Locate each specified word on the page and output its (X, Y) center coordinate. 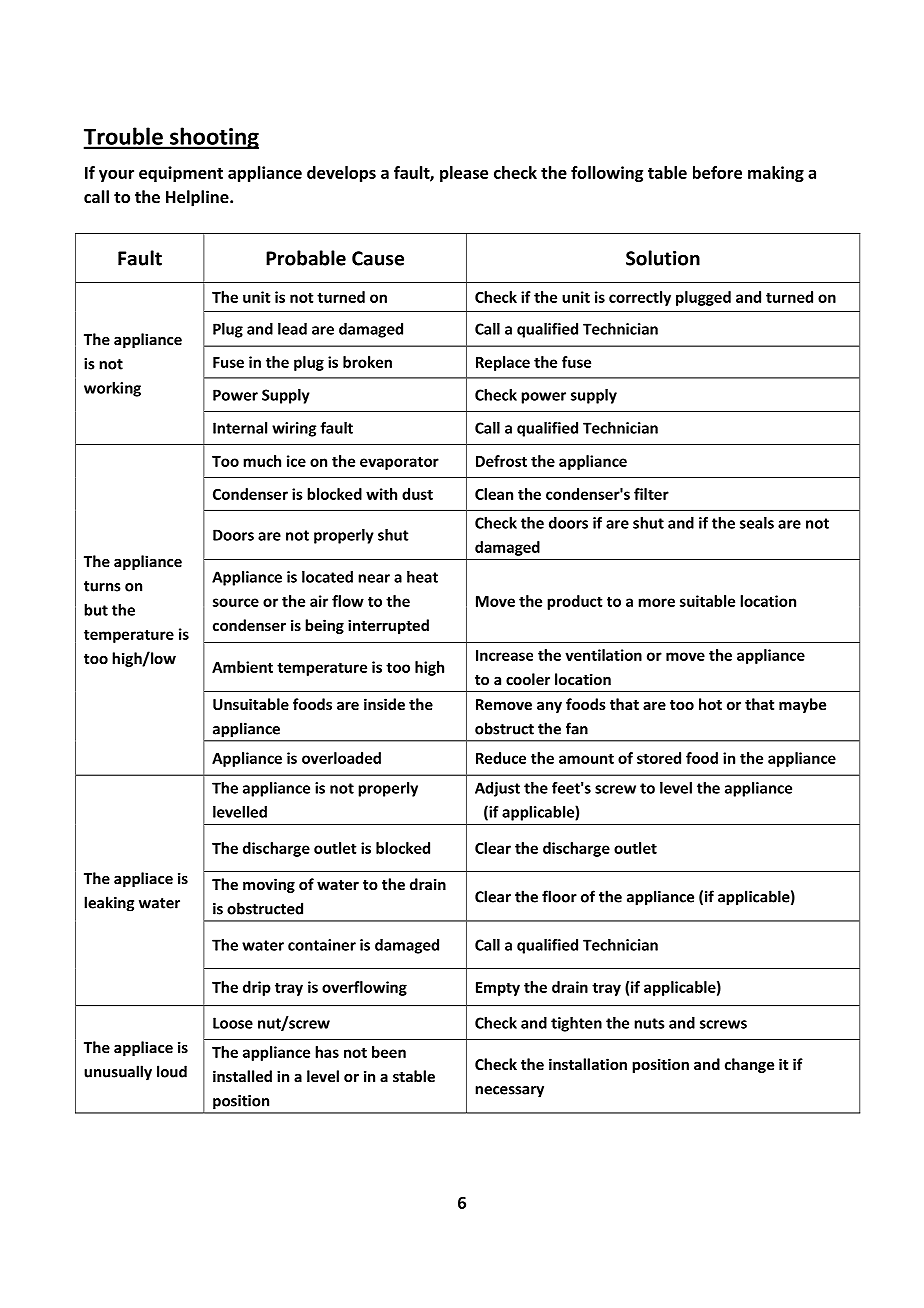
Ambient (242, 667)
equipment (181, 174)
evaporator (399, 463)
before (717, 172)
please (464, 174)
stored (659, 758)
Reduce (501, 758)
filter (651, 494)
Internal (240, 428)
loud (172, 1071)
